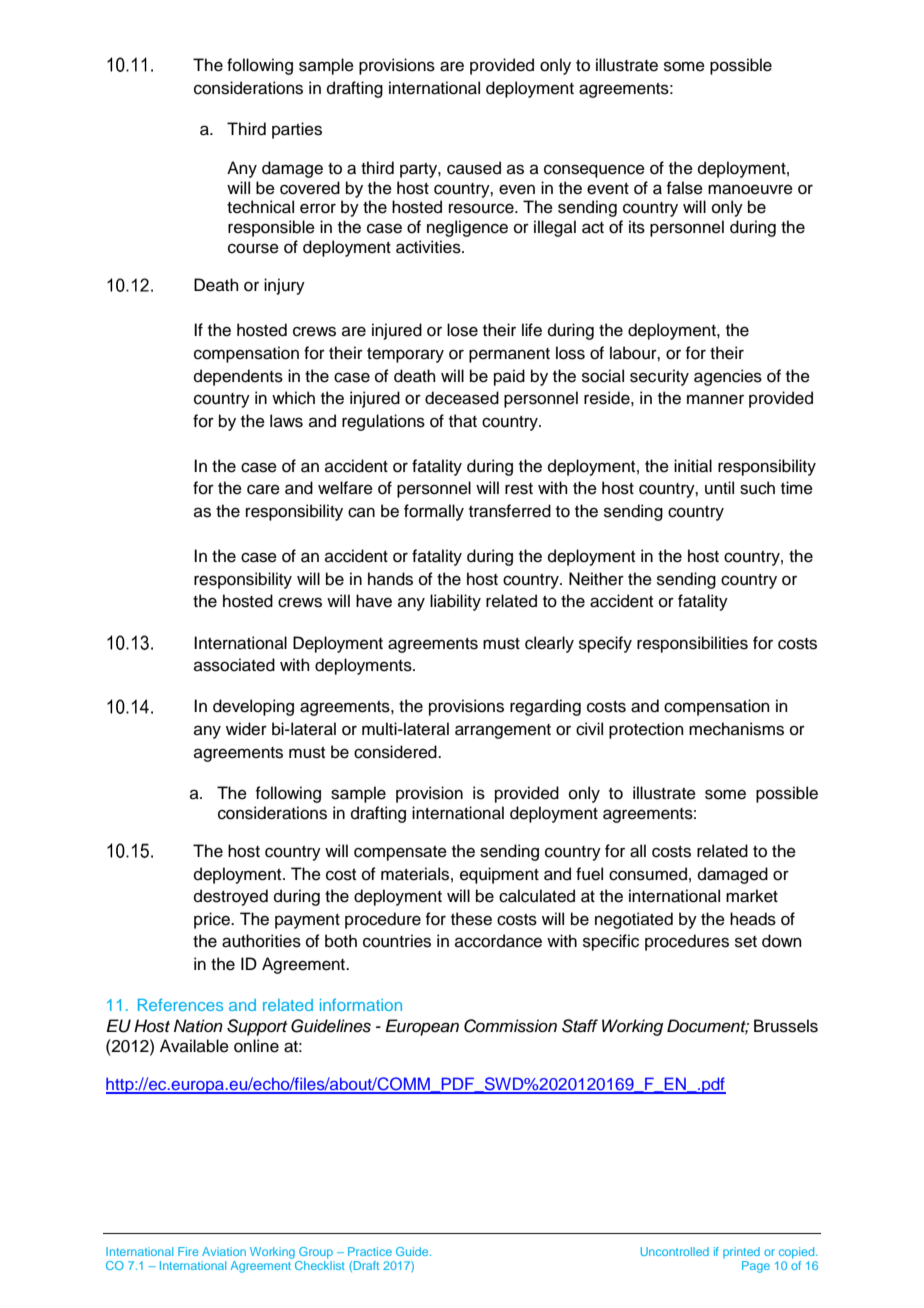 This image has height=1308, width=924. What do you see at coordinates (370, 1251) in the image?
I see `Practice` at bounding box center [370, 1251].
